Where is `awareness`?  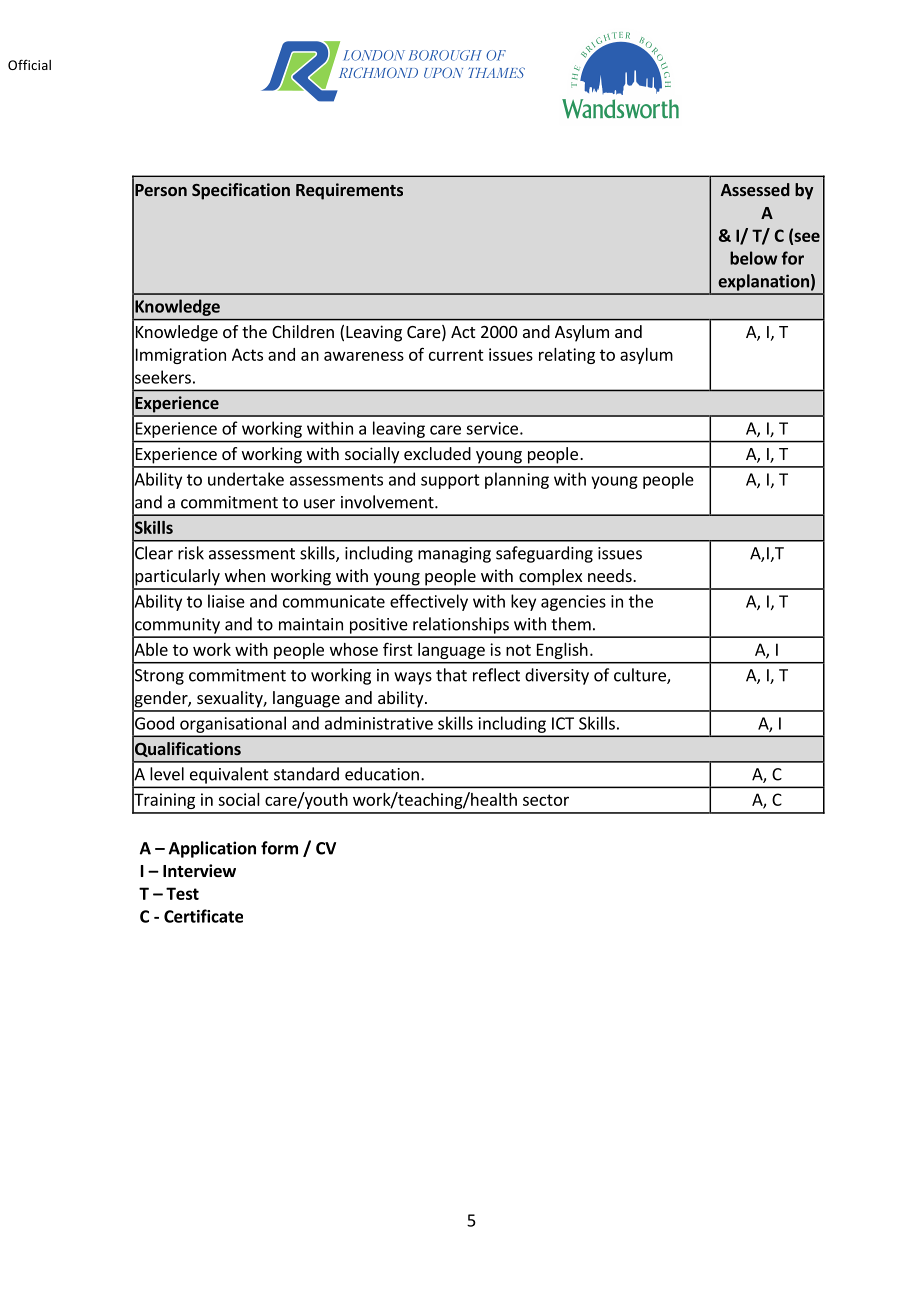
awareness is located at coordinates (364, 356).
